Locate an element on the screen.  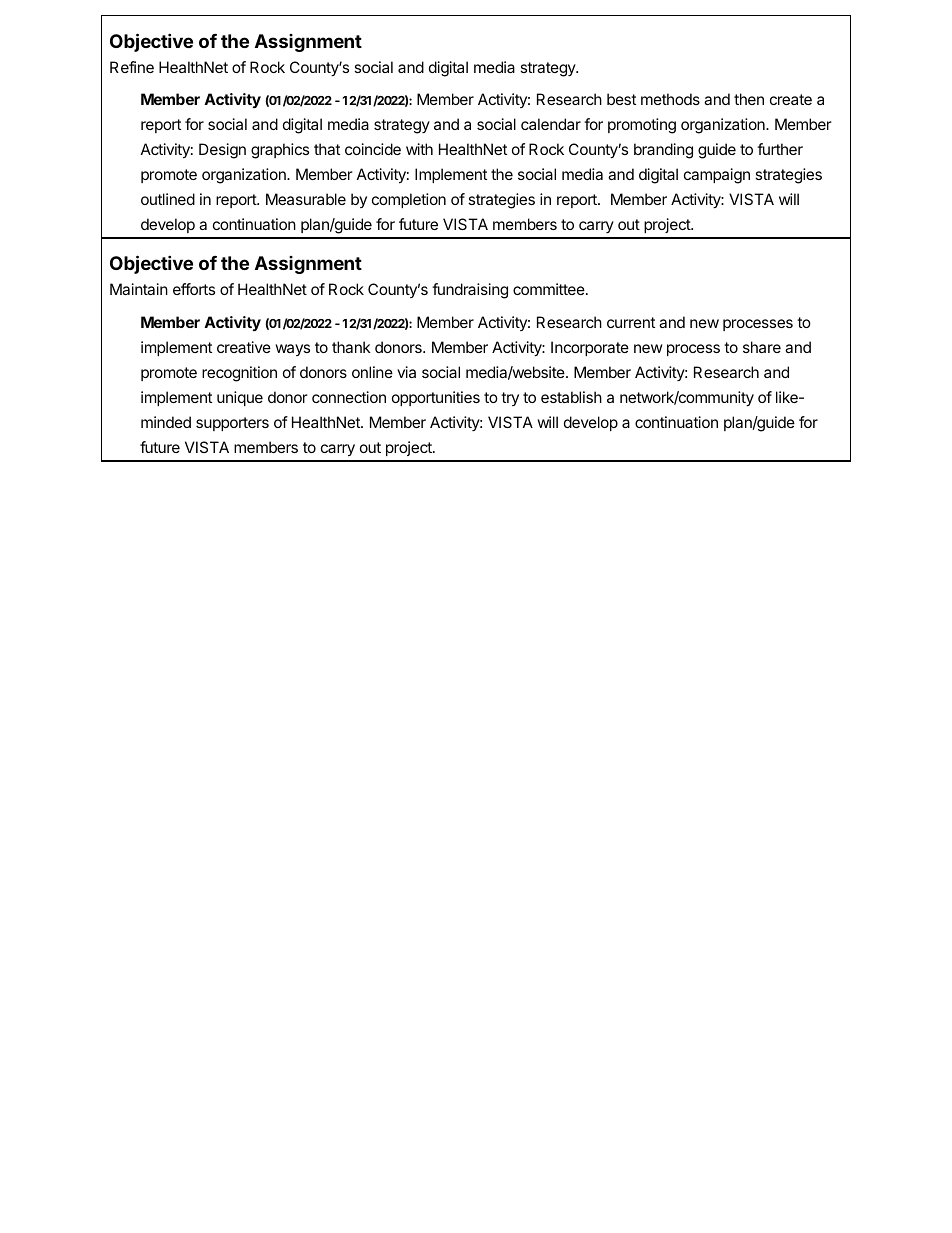
outlined is located at coordinates (168, 199).
